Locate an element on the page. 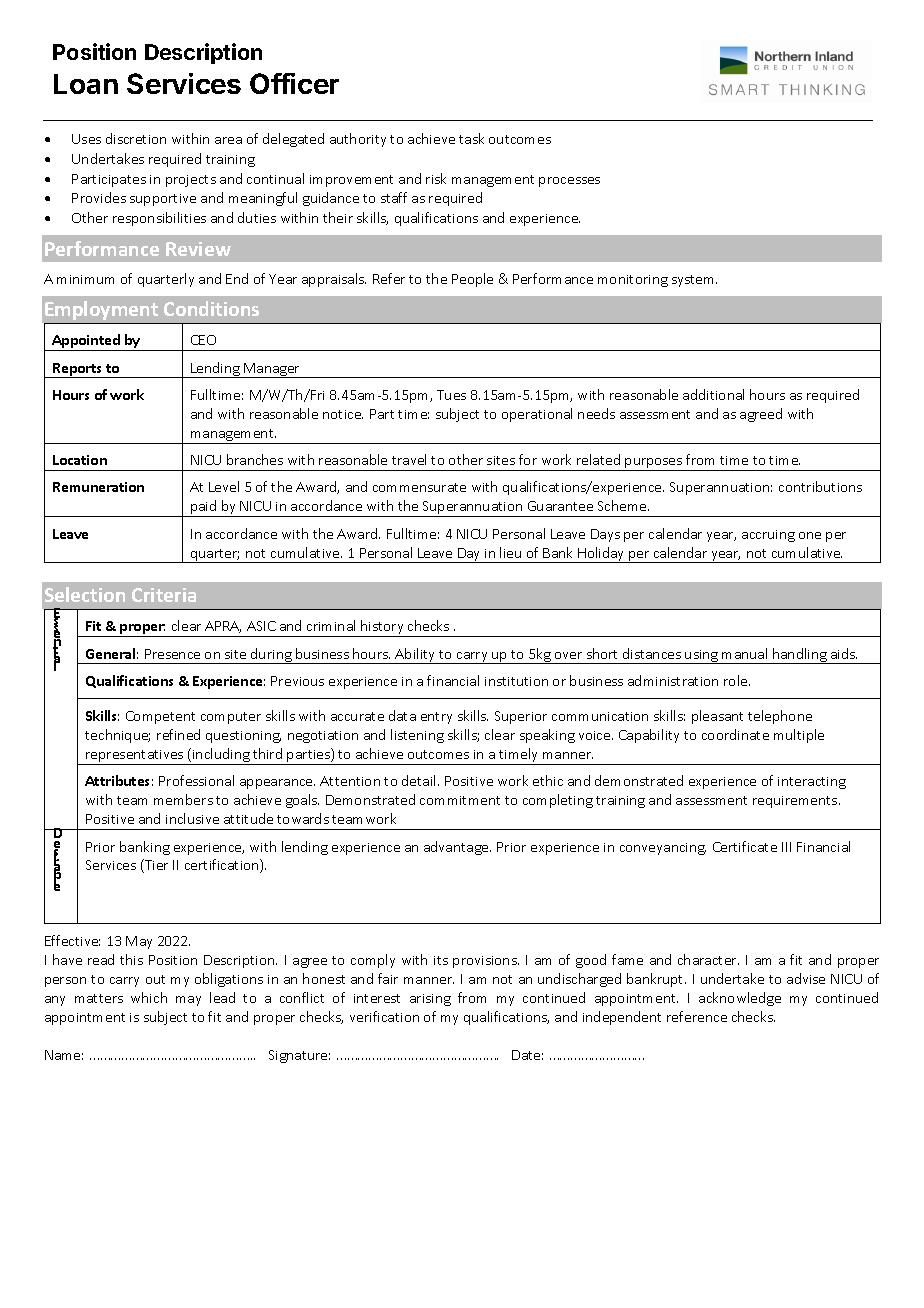  role is located at coordinates (737, 680).
